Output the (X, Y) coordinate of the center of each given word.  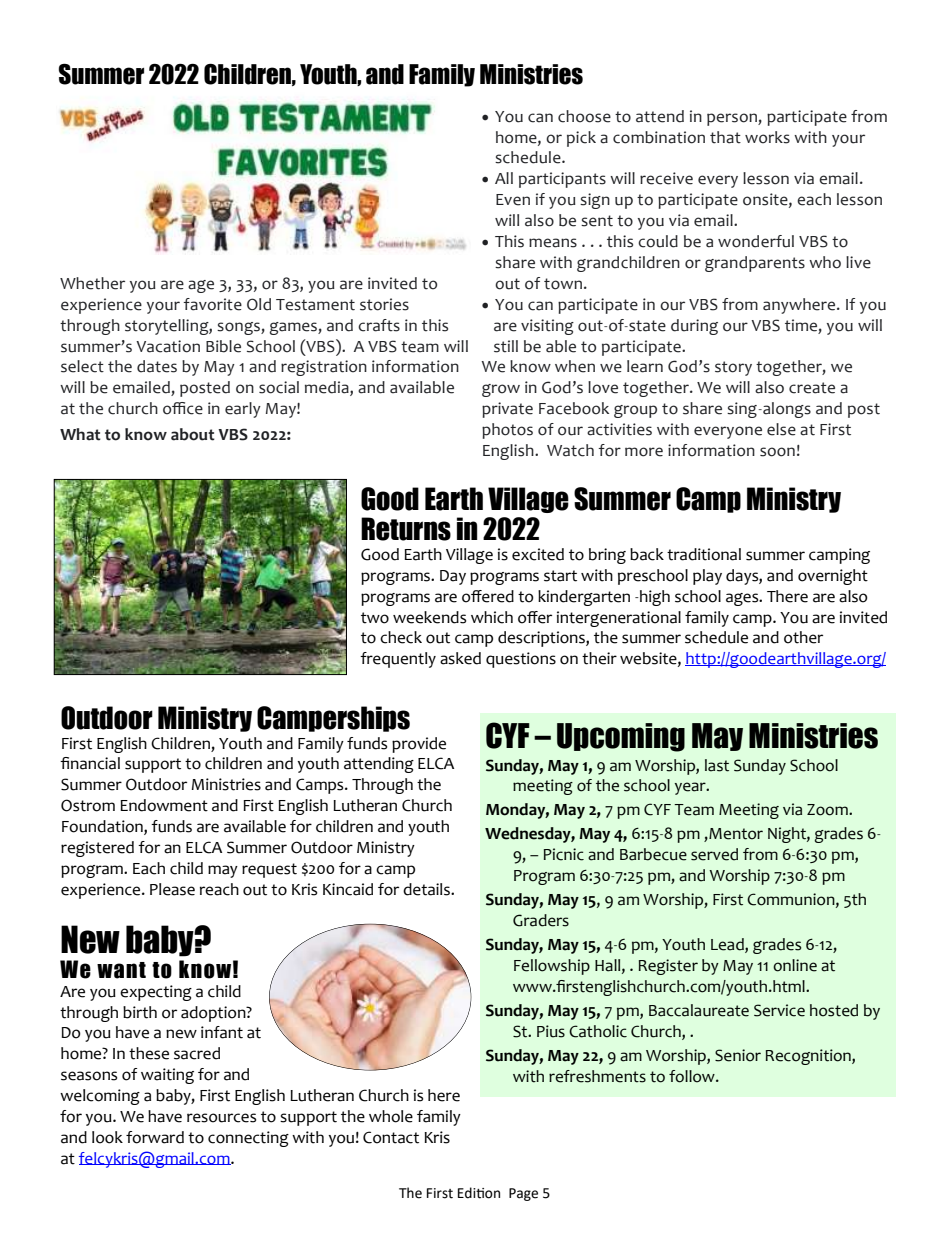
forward (155, 1137)
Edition (479, 1193)
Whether (92, 283)
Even (513, 200)
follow (693, 1076)
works (767, 137)
